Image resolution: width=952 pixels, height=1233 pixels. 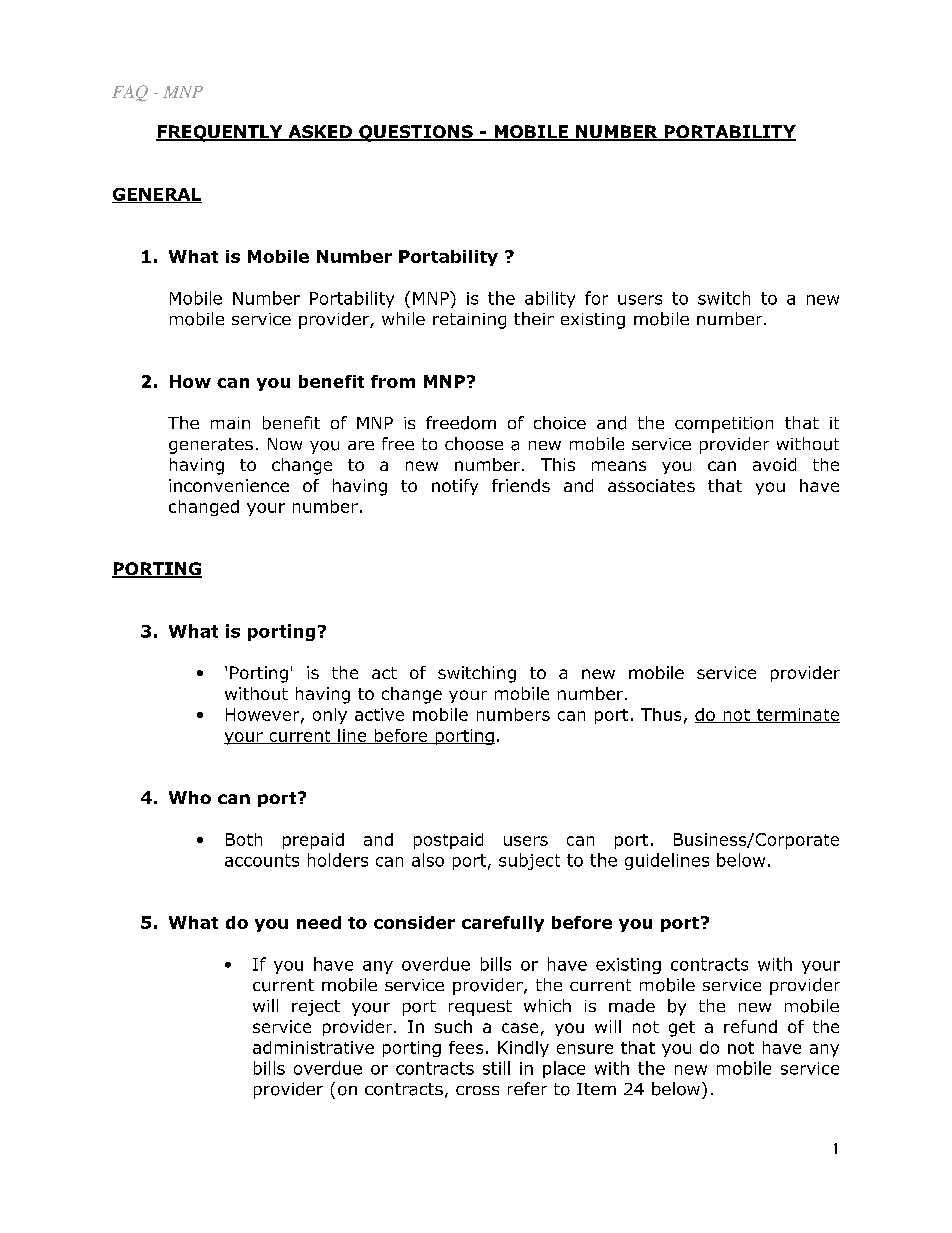 What do you see at coordinates (724, 425) in the page?
I see `competition` at bounding box center [724, 425].
